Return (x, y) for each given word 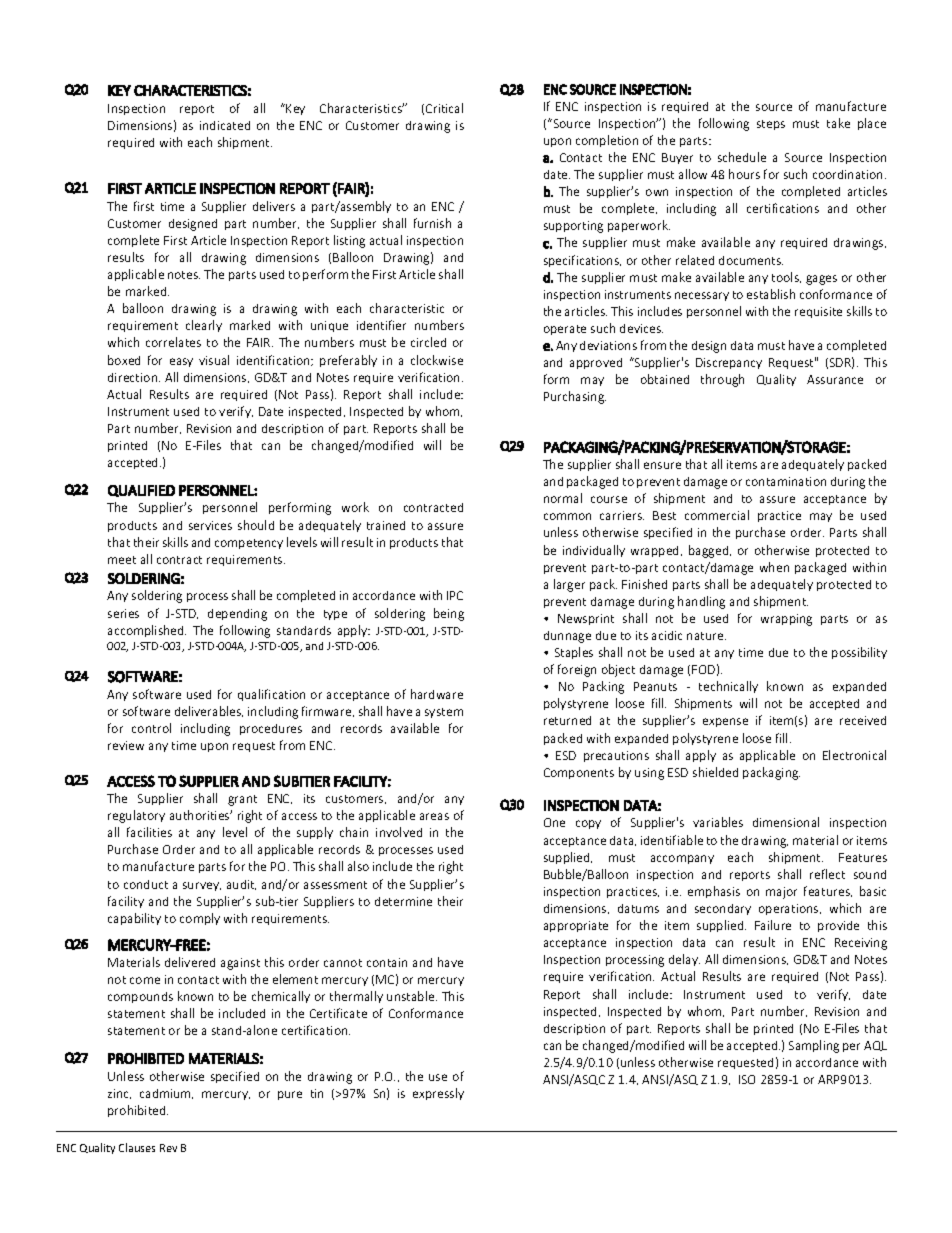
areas (434, 816)
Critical (444, 108)
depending (237, 615)
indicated (225, 125)
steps (771, 125)
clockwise (437, 360)
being (449, 614)
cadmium (166, 1094)
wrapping (786, 620)
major (781, 893)
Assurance (835, 379)
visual (214, 360)
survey (202, 886)
